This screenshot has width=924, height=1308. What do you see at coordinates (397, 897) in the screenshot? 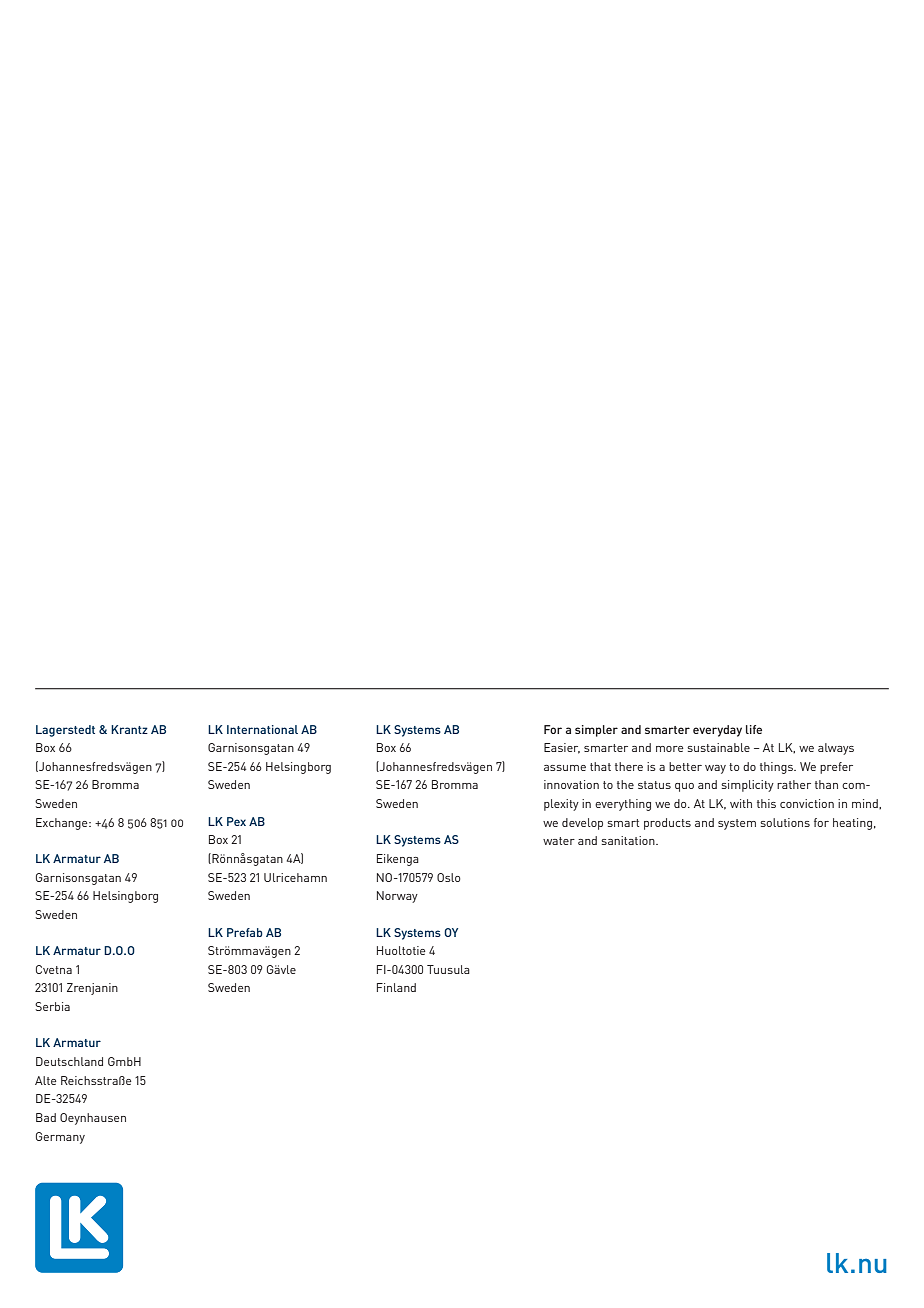
I see `Norway` at bounding box center [397, 897].
